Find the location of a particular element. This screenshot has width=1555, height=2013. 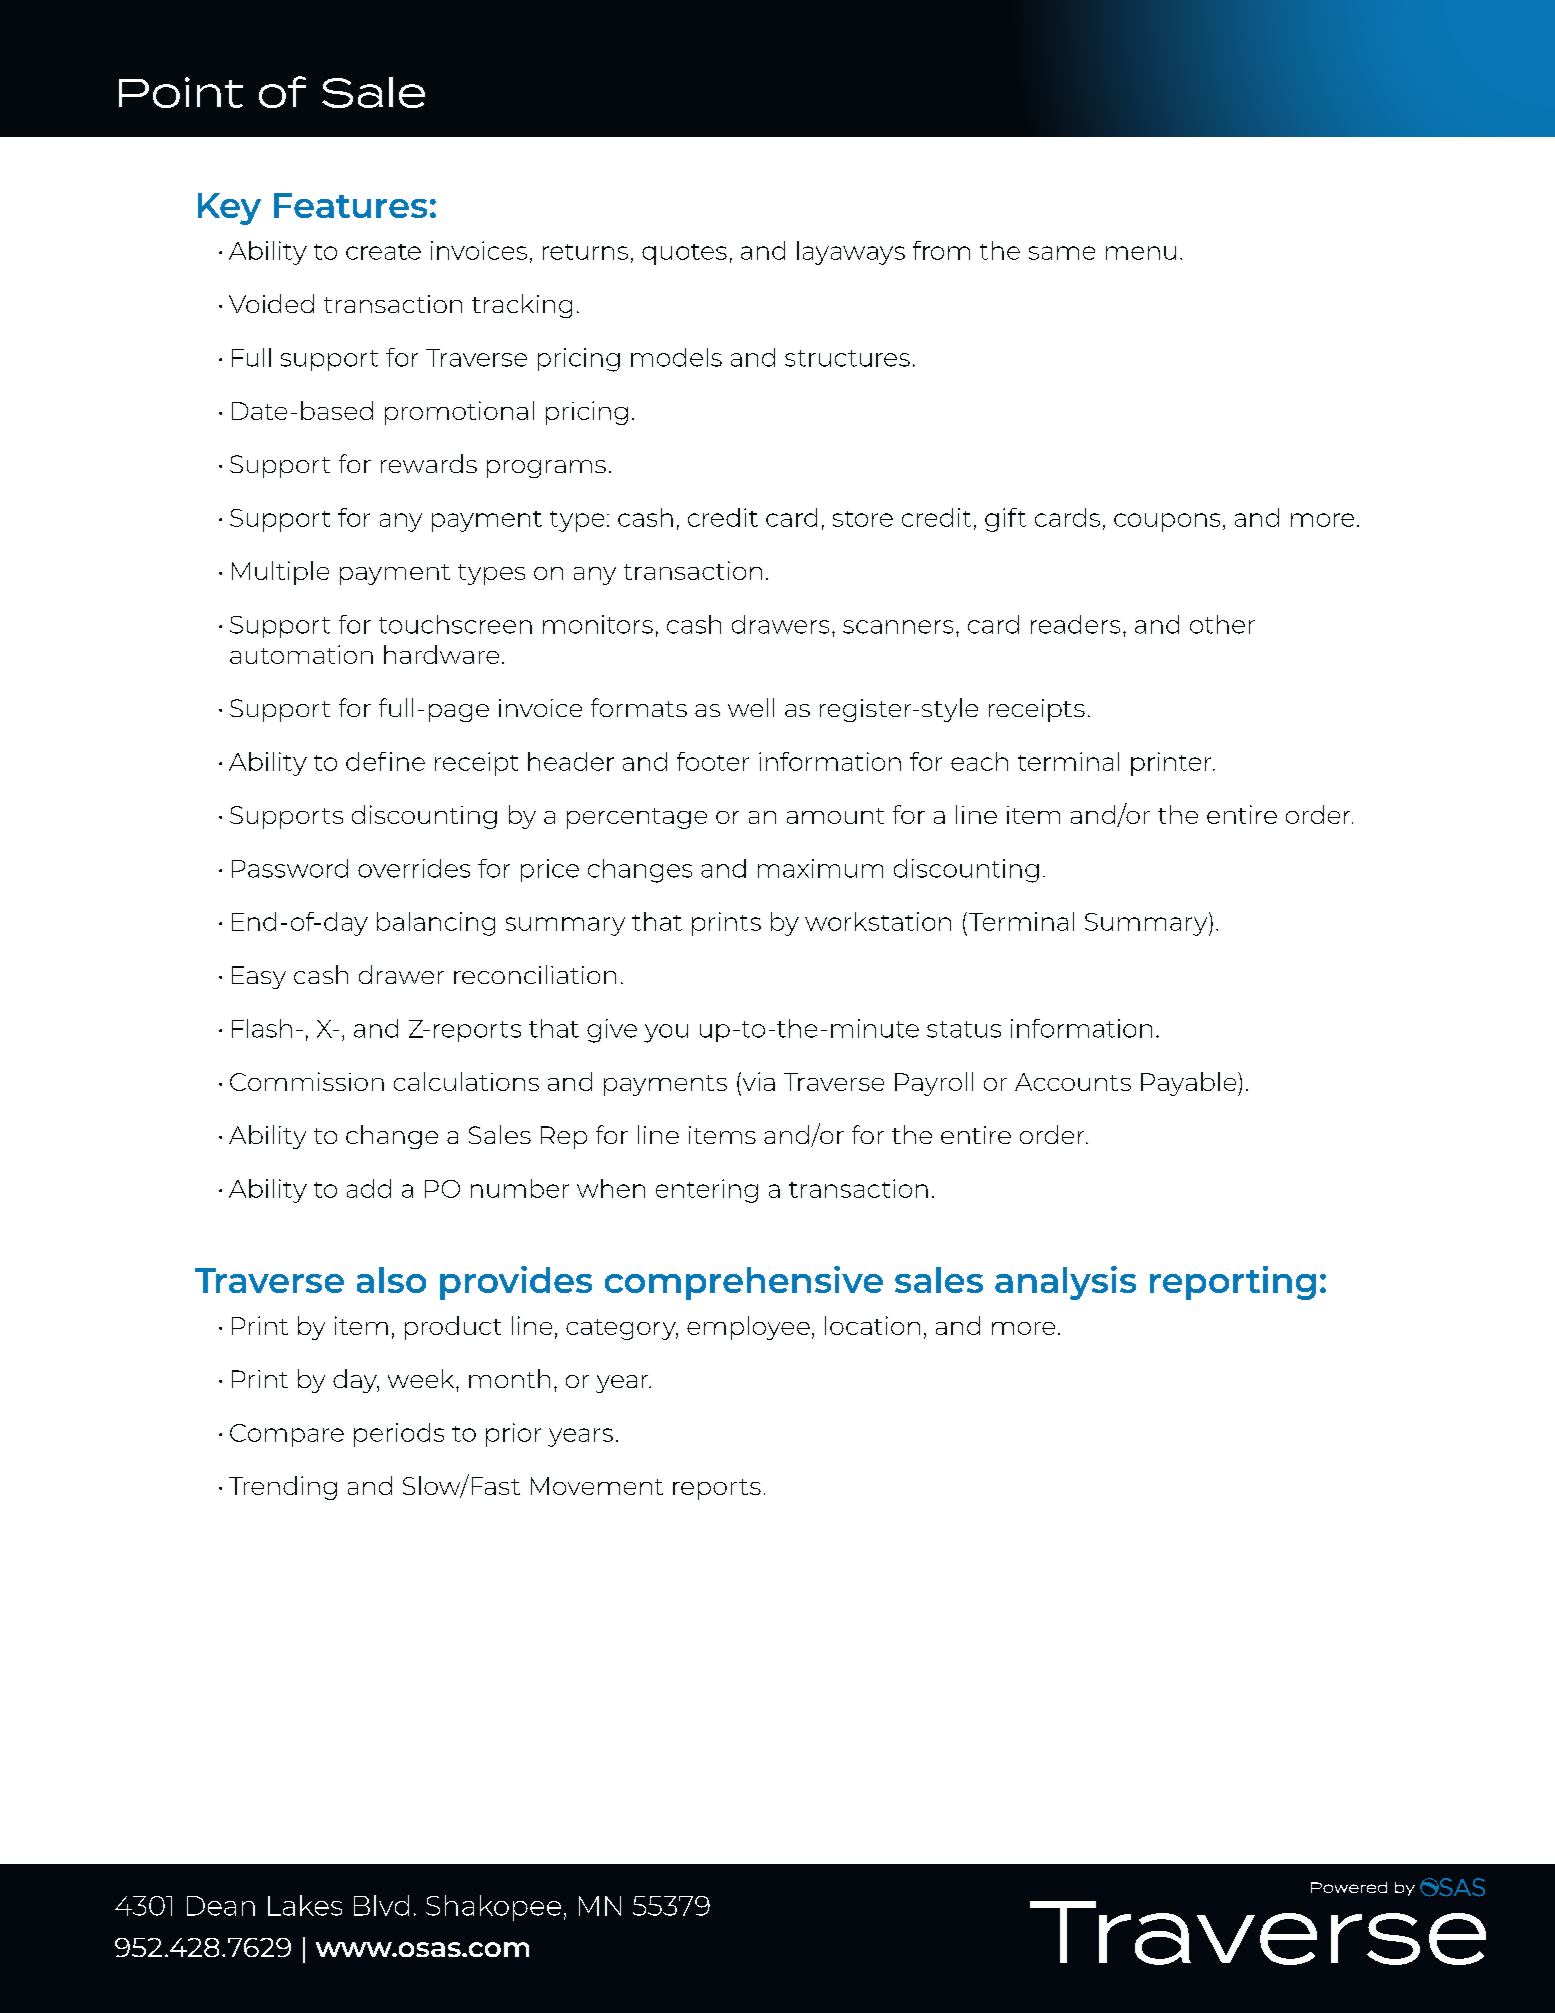

Accounts is located at coordinates (1073, 1082).
